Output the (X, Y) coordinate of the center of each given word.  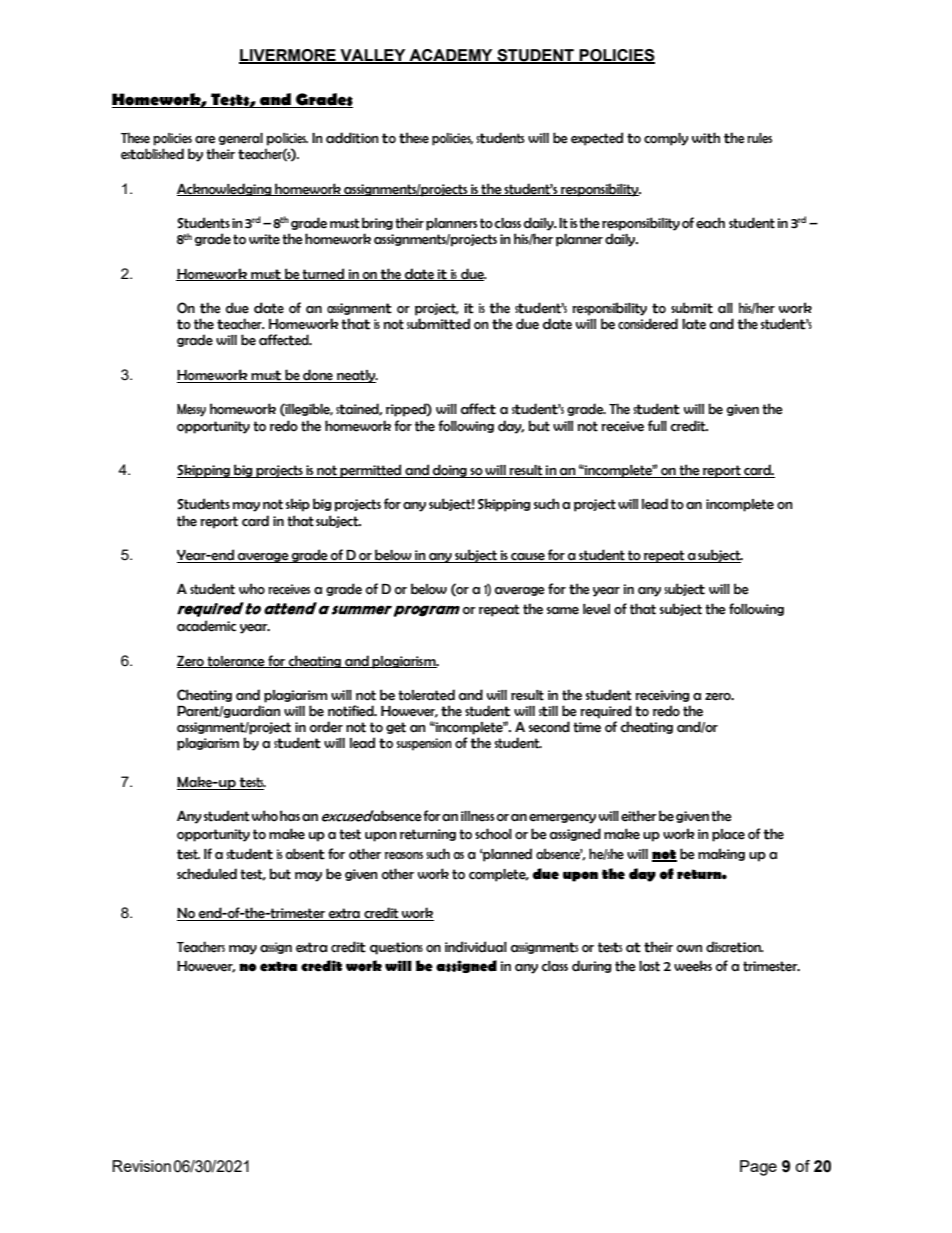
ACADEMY (451, 56)
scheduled (207, 874)
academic (206, 626)
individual (476, 947)
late (694, 324)
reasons (404, 856)
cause (528, 558)
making (721, 854)
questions (396, 948)
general (241, 139)
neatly (356, 376)
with (706, 138)
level (596, 609)
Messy (191, 410)
